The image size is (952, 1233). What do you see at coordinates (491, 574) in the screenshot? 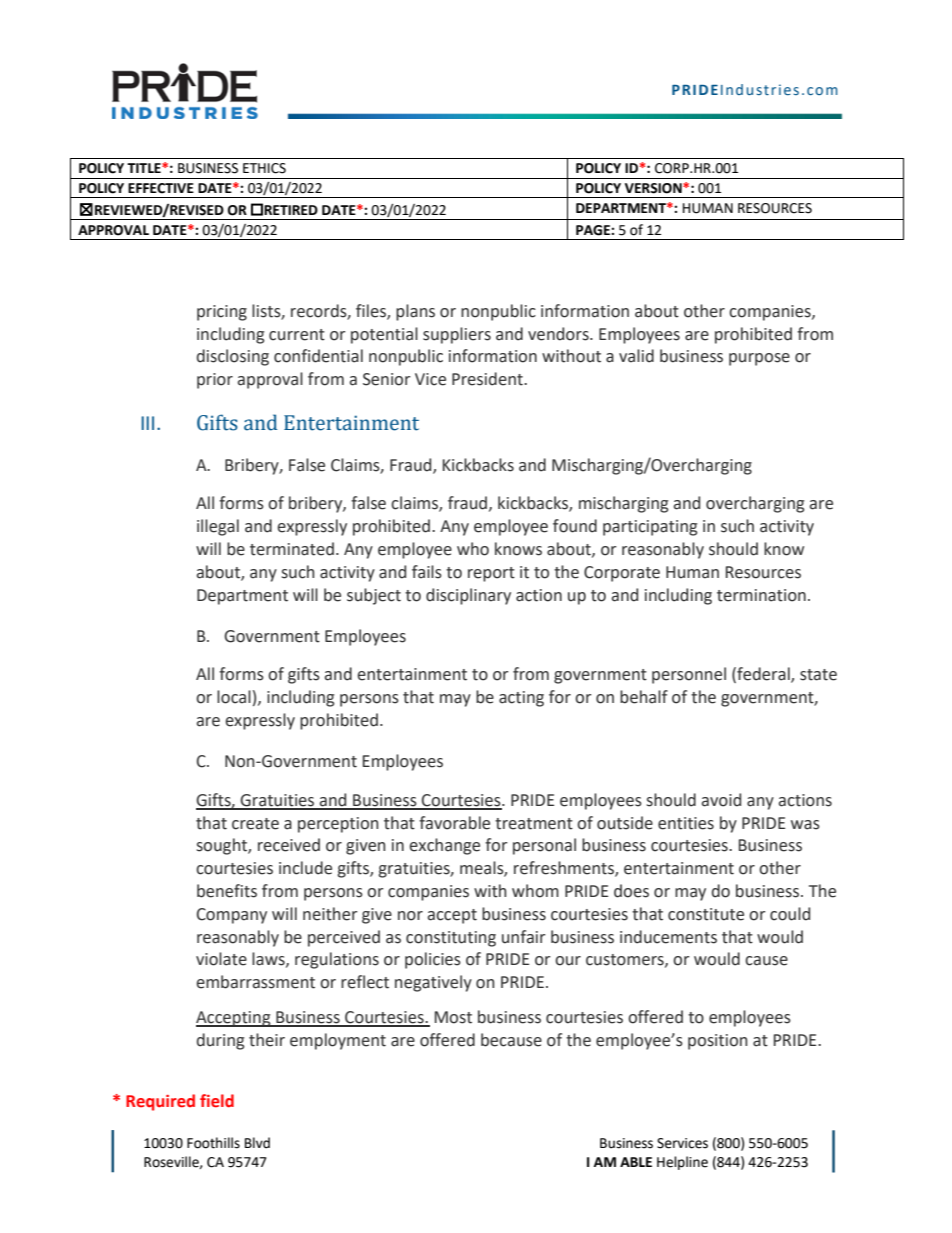
I see `report` at bounding box center [491, 574].
